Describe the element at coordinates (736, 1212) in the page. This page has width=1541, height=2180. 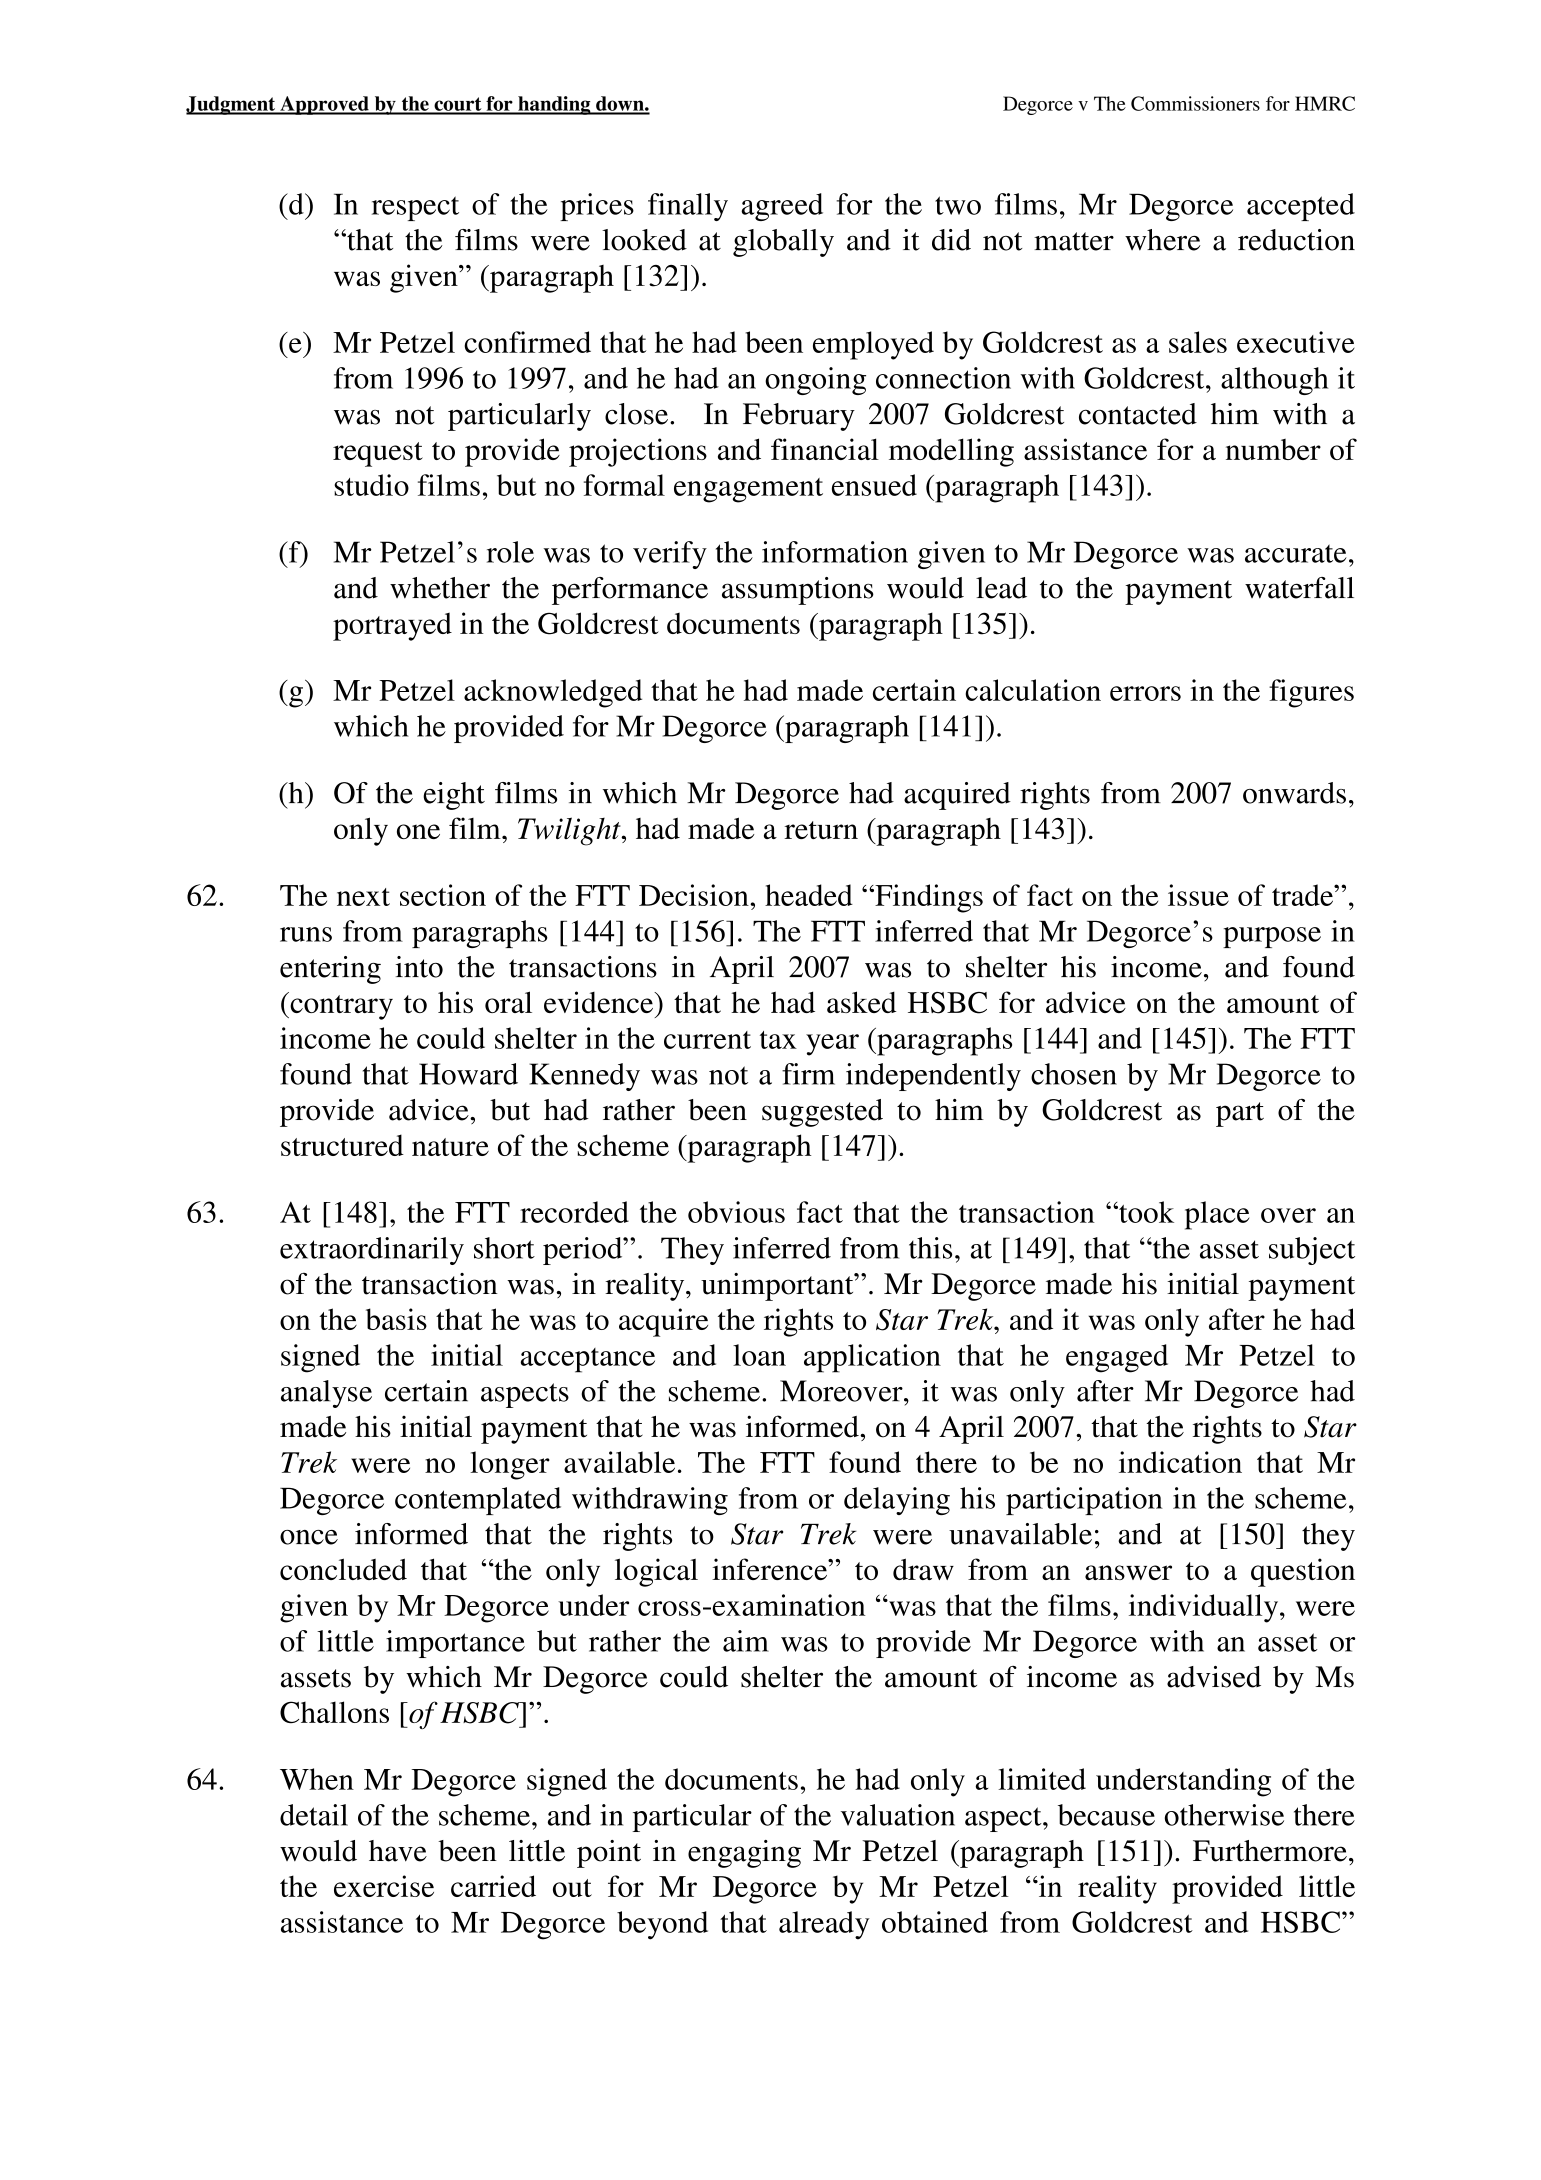
I see `obvious` at that location.
